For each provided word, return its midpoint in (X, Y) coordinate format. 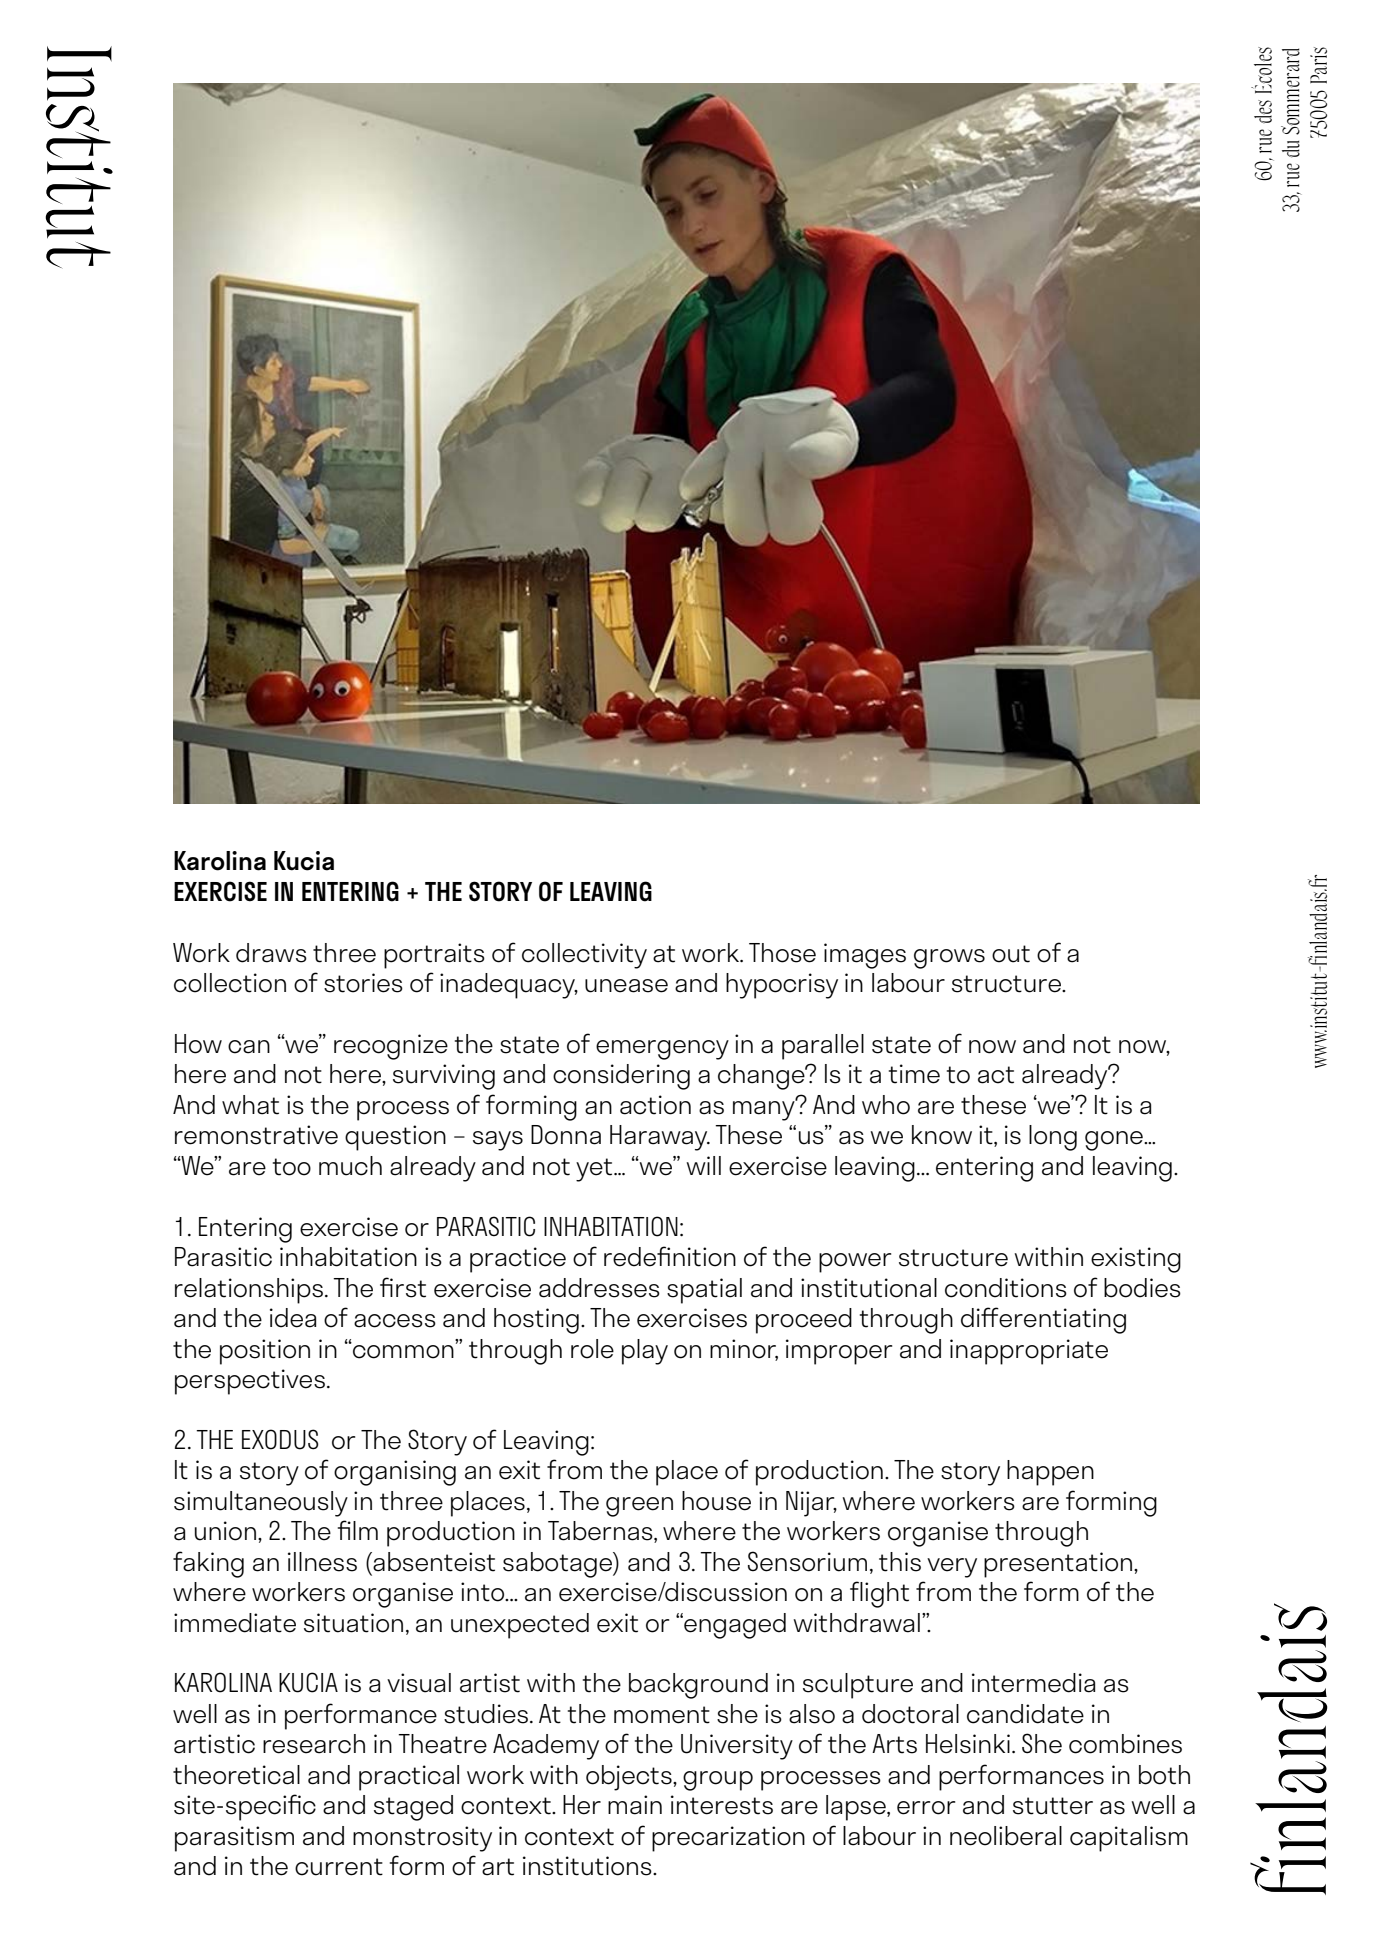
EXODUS (280, 1439)
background (698, 1686)
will (703, 1165)
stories (363, 983)
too (292, 1167)
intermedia (1033, 1683)
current (339, 1867)
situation (353, 1623)
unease (626, 986)
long (1053, 1138)
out (1011, 954)
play (645, 1352)
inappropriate (1029, 1352)
